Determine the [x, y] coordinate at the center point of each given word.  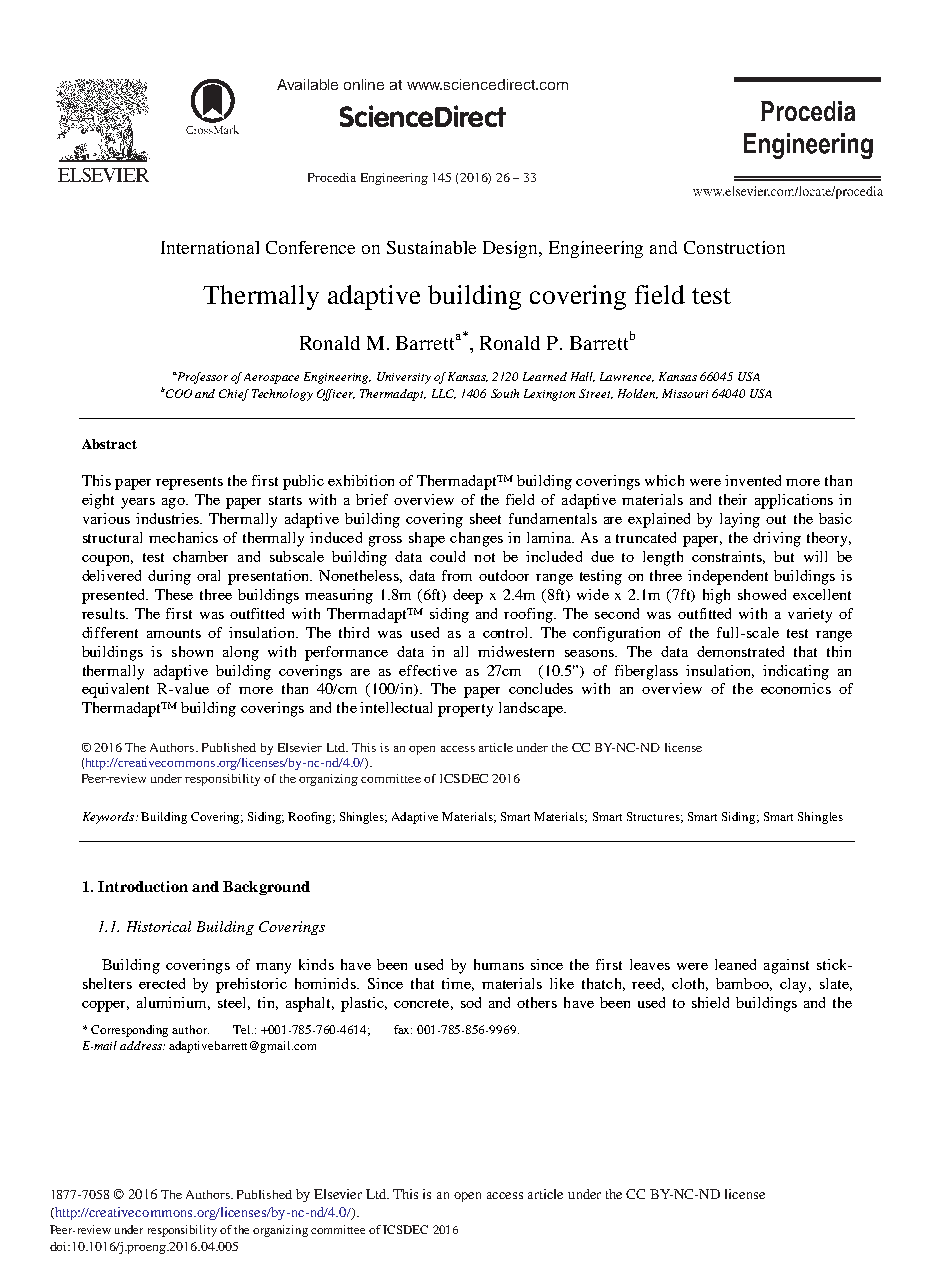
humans [499, 964]
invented [753, 480]
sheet [485, 518]
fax [403, 1029]
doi [59, 1246]
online [364, 84]
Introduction [143, 886]
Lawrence [627, 377]
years [138, 503]
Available [307, 84]
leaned [735, 964]
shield [710, 1002]
